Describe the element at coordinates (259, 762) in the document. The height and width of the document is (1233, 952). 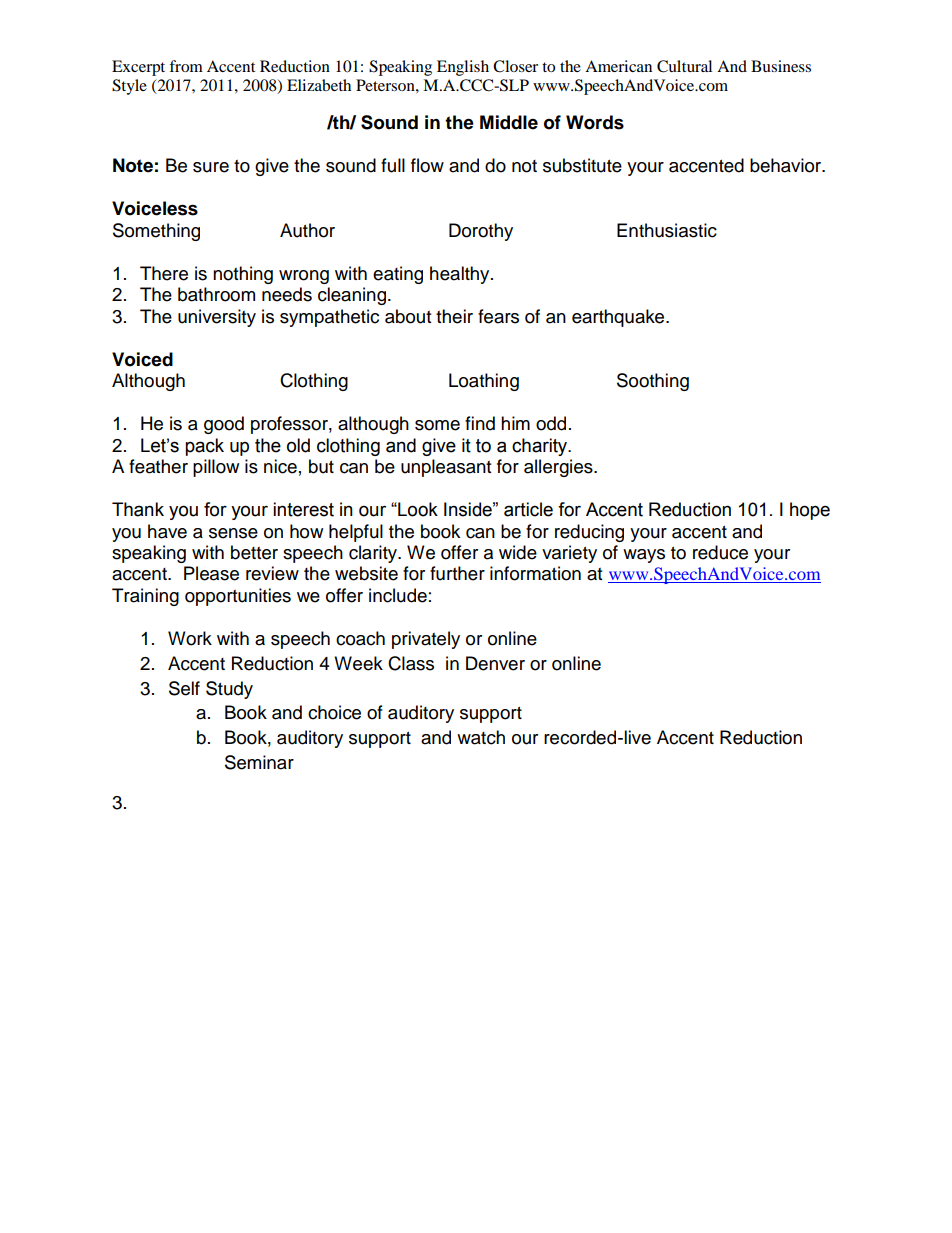
I see `Seminar` at that location.
